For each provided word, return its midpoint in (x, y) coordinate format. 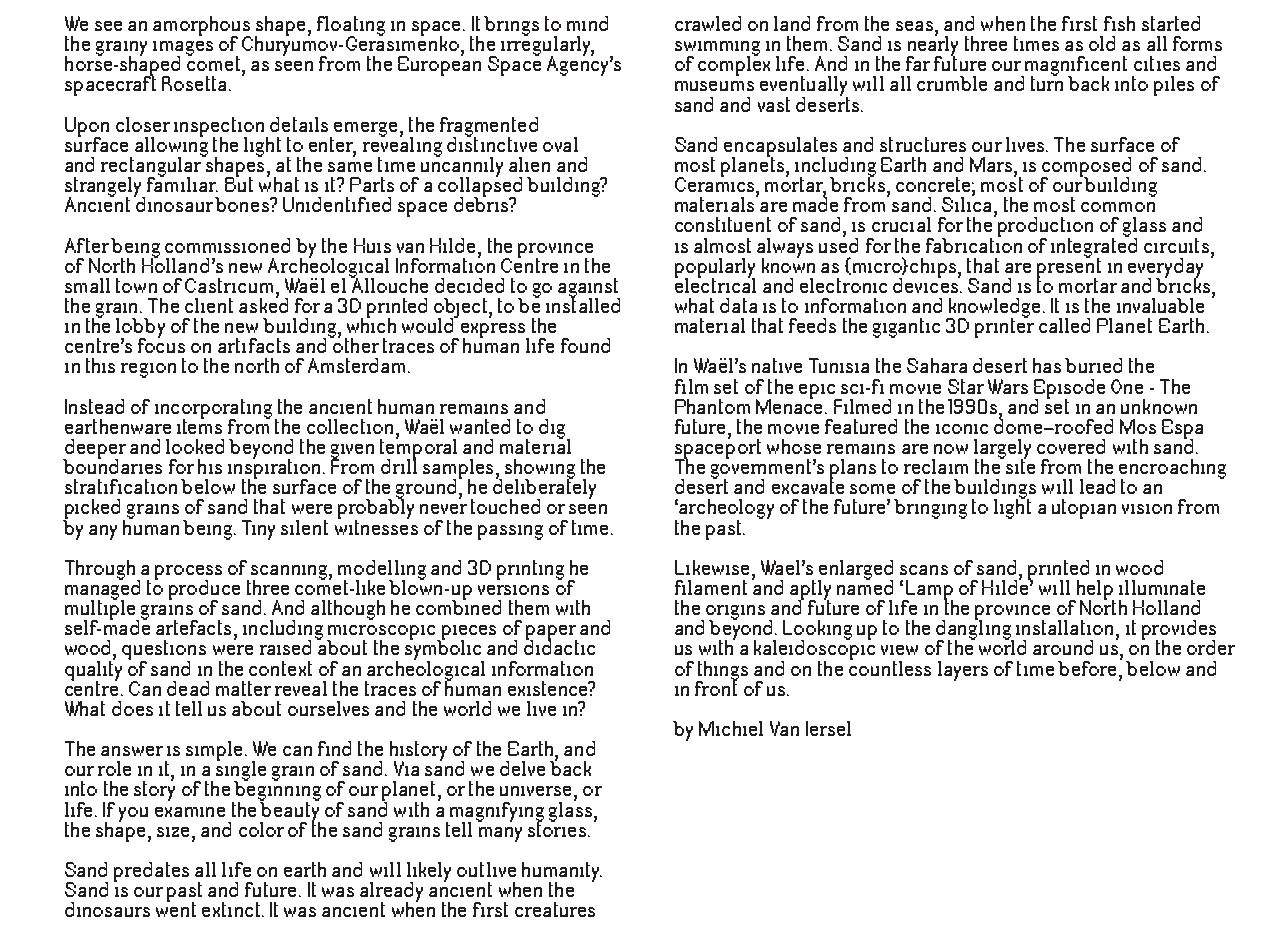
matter (243, 688)
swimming (717, 49)
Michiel (731, 728)
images (183, 49)
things (722, 672)
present (1069, 267)
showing (540, 470)
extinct (231, 909)
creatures (555, 909)
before (1087, 668)
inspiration (276, 469)
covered (1071, 446)
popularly (715, 269)
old (1102, 43)
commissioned (227, 245)
